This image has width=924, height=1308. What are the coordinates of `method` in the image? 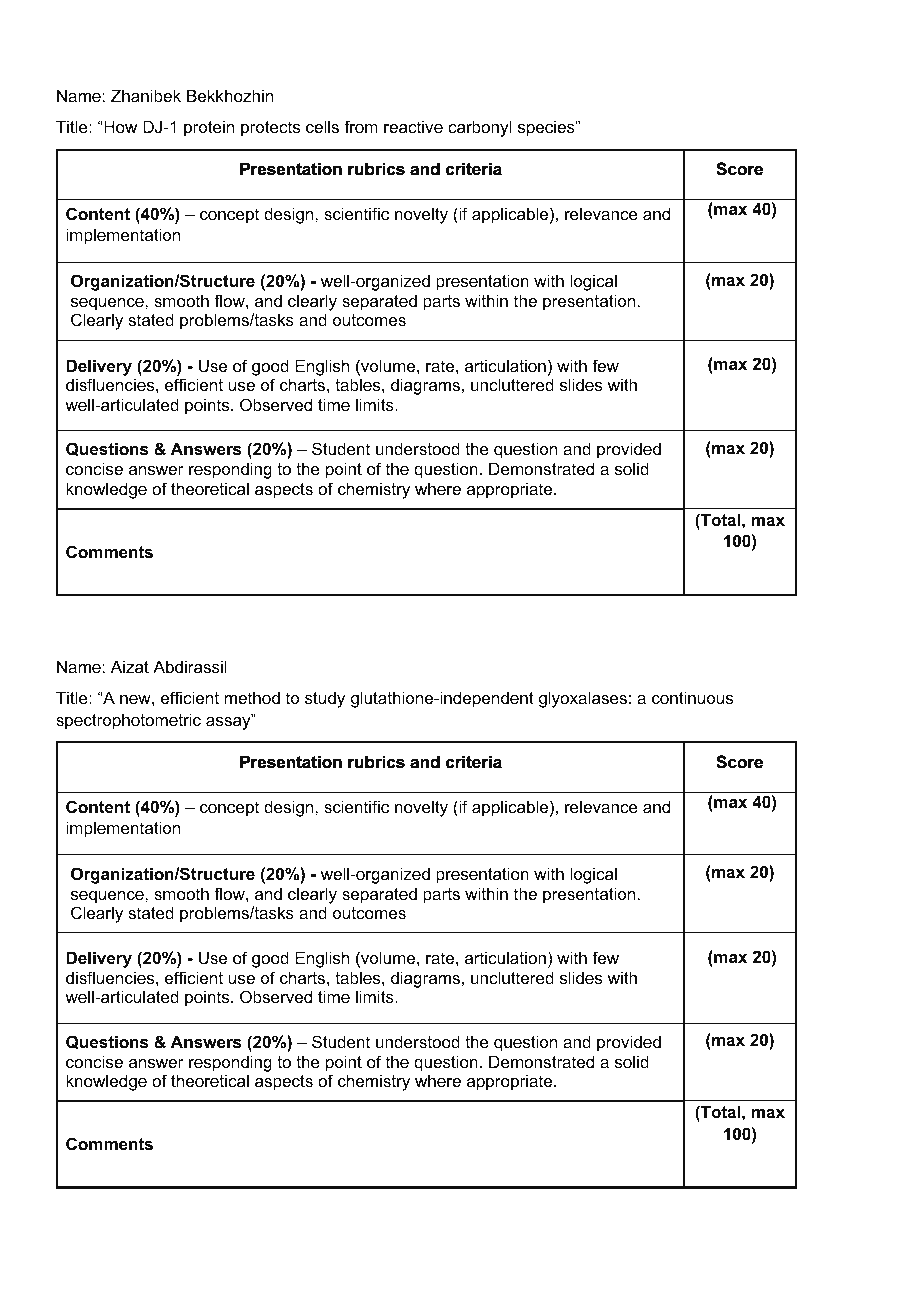 It's located at (252, 697).
